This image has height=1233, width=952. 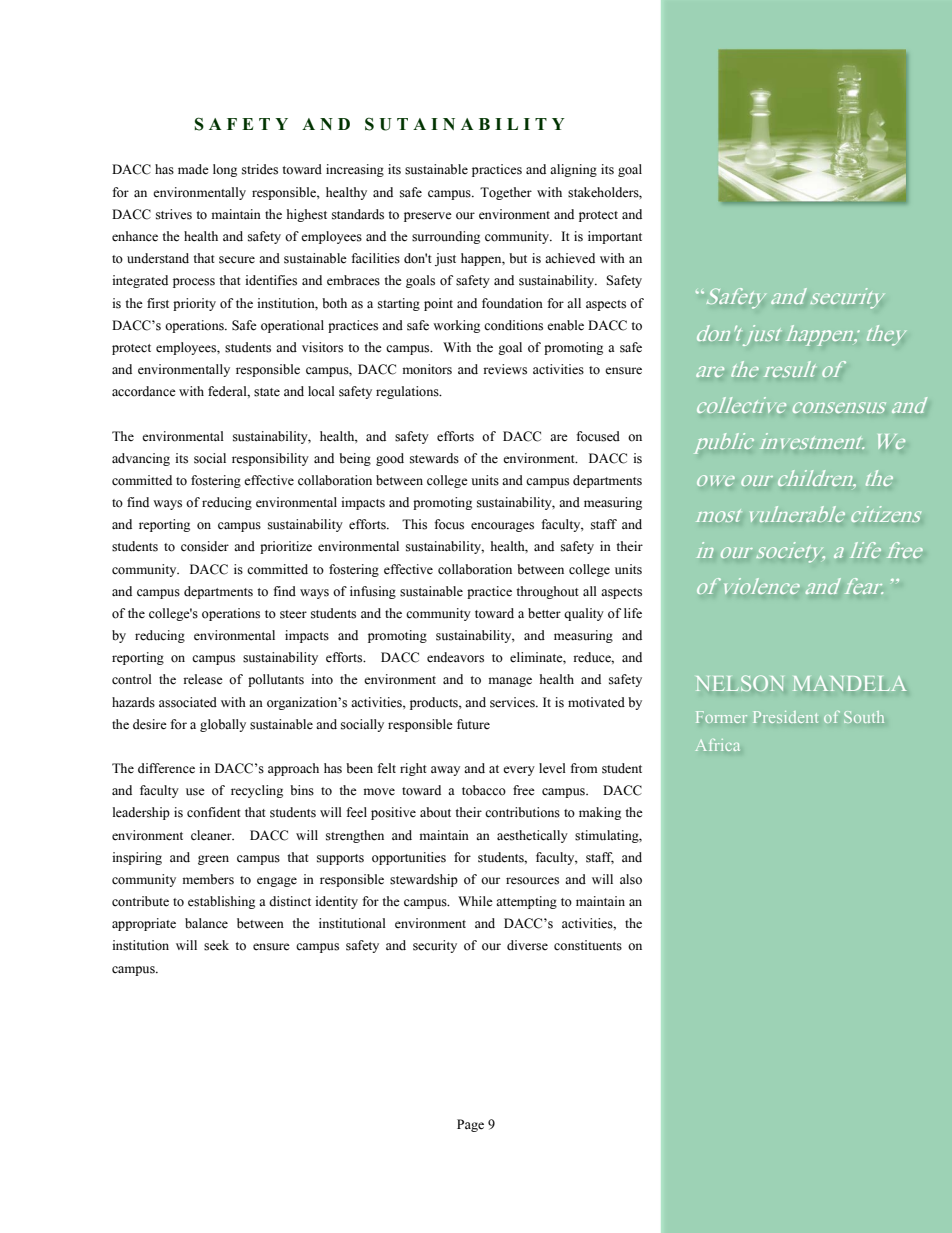 What do you see at coordinates (506, 193) in the image?
I see `Together` at bounding box center [506, 193].
